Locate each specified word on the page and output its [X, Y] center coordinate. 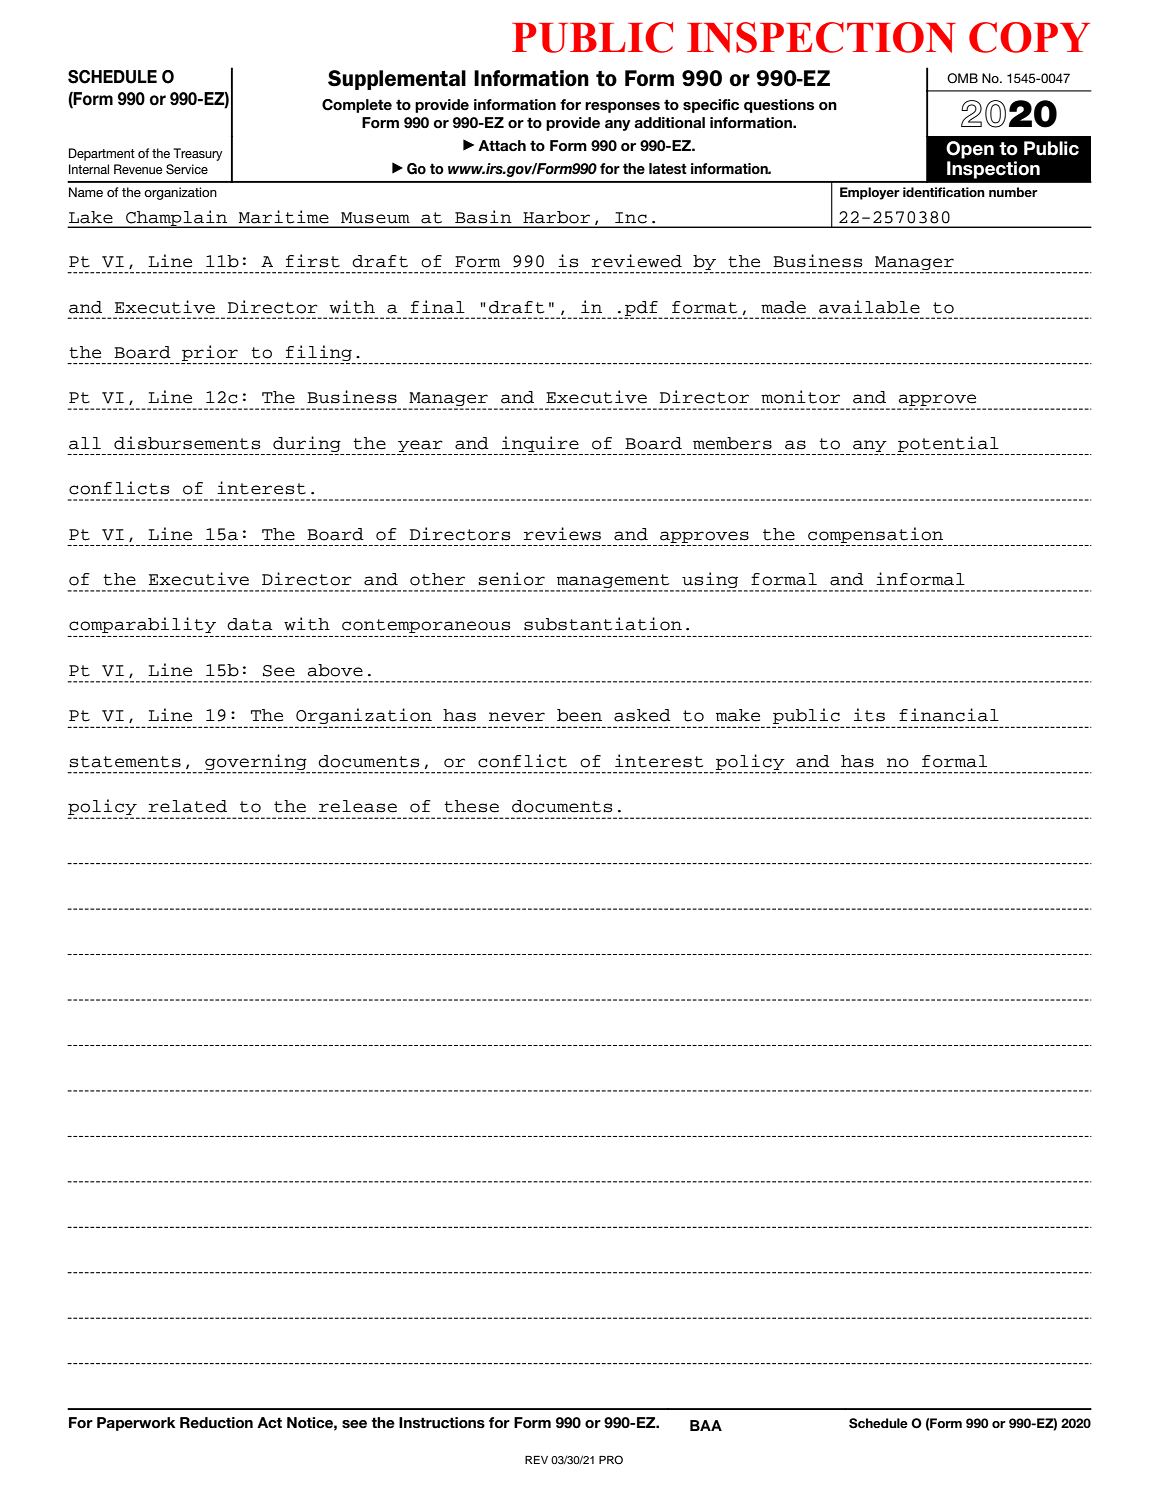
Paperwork [136, 1424]
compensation [875, 535]
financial [949, 715]
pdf [642, 309]
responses [622, 107]
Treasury [197, 154]
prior [210, 353]
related [188, 806]
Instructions [442, 1423]
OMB [962, 78]
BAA [706, 1425]
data [250, 624]
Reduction [216, 1422]
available [869, 307]
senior [511, 579]
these [471, 806]
